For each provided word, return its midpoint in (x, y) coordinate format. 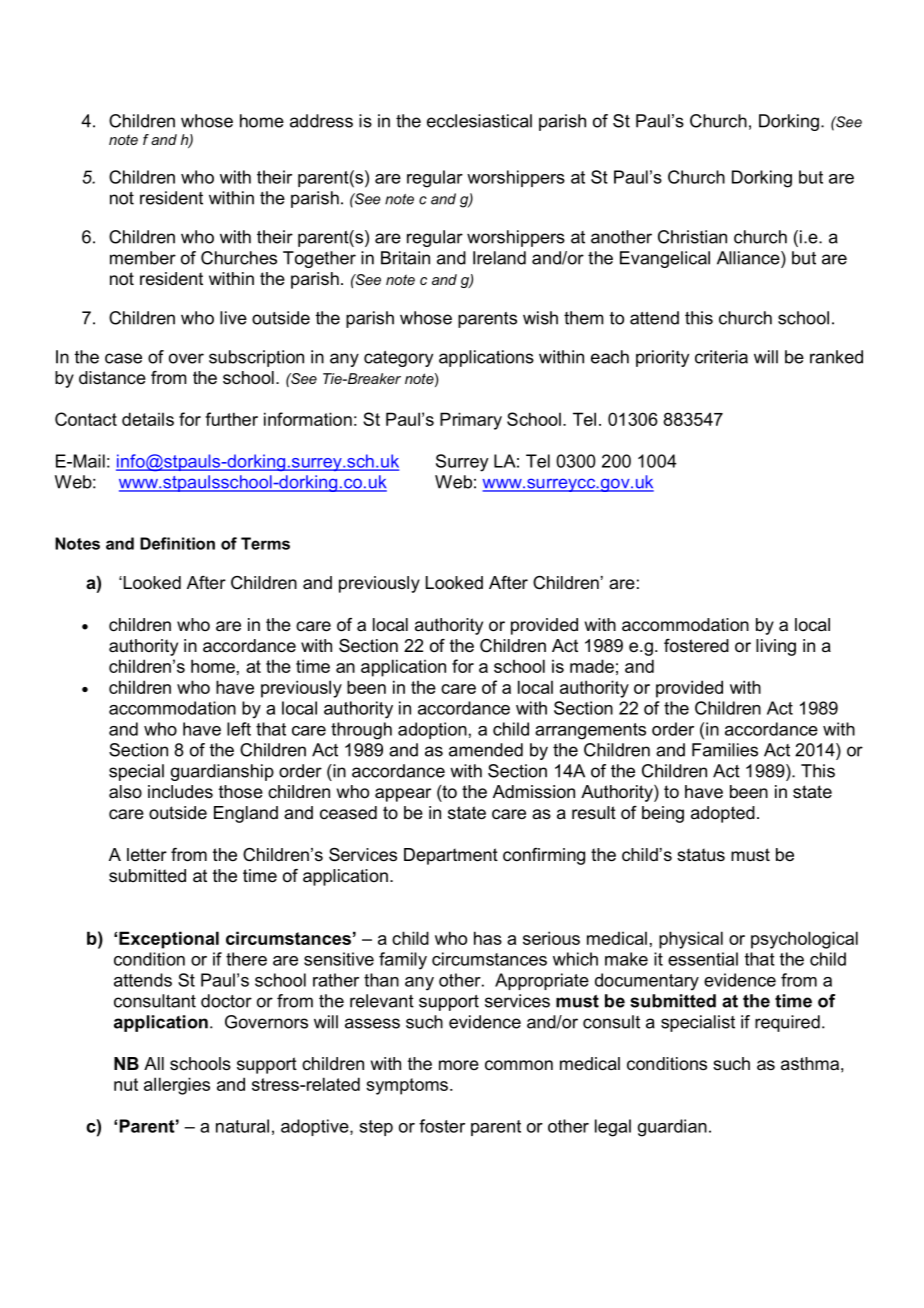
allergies (177, 1086)
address (321, 121)
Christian (692, 237)
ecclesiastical (479, 121)
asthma (810, 1063)
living (776, 647)
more (459, 1065)
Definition (177, 543)
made (592, 666)
